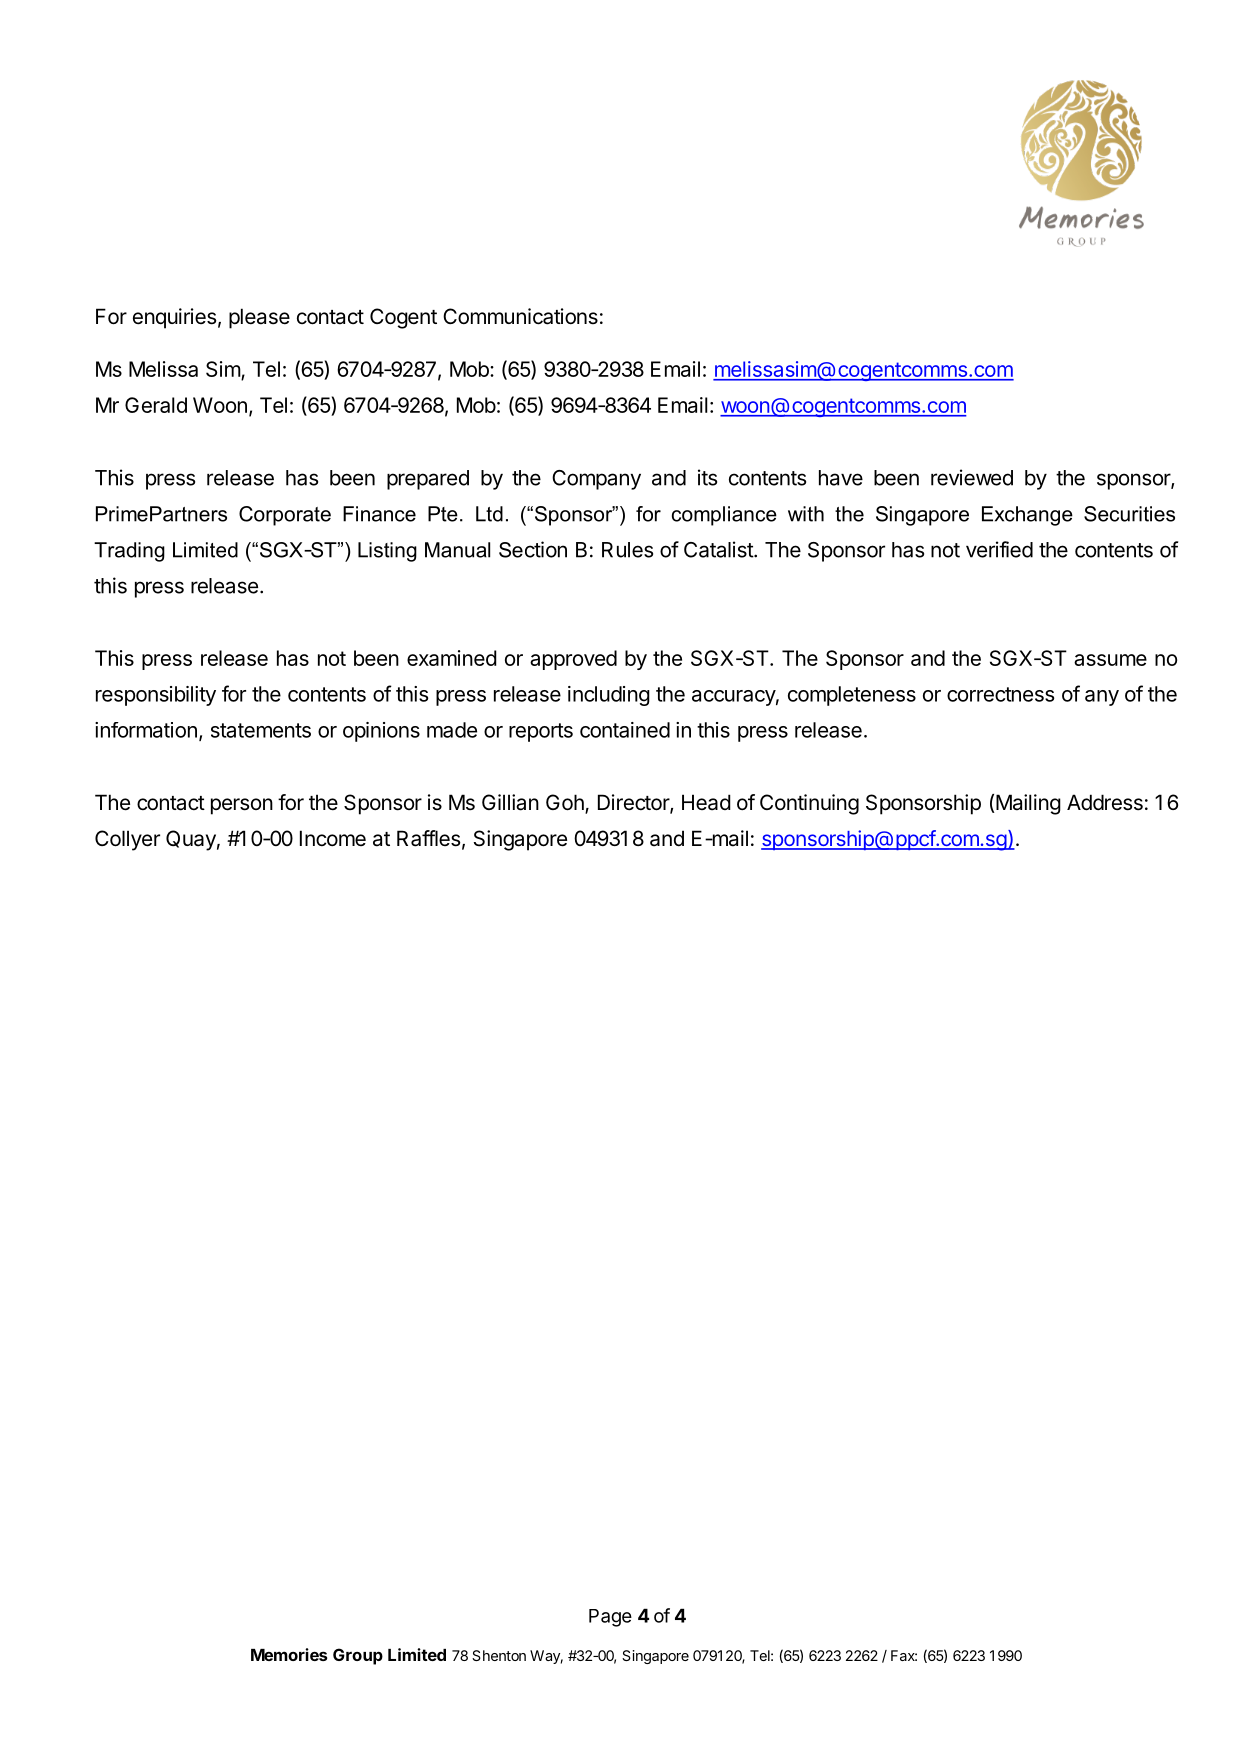 This page has width=1246, height=1762. I want to click on Memories, so click(289, 1654).
